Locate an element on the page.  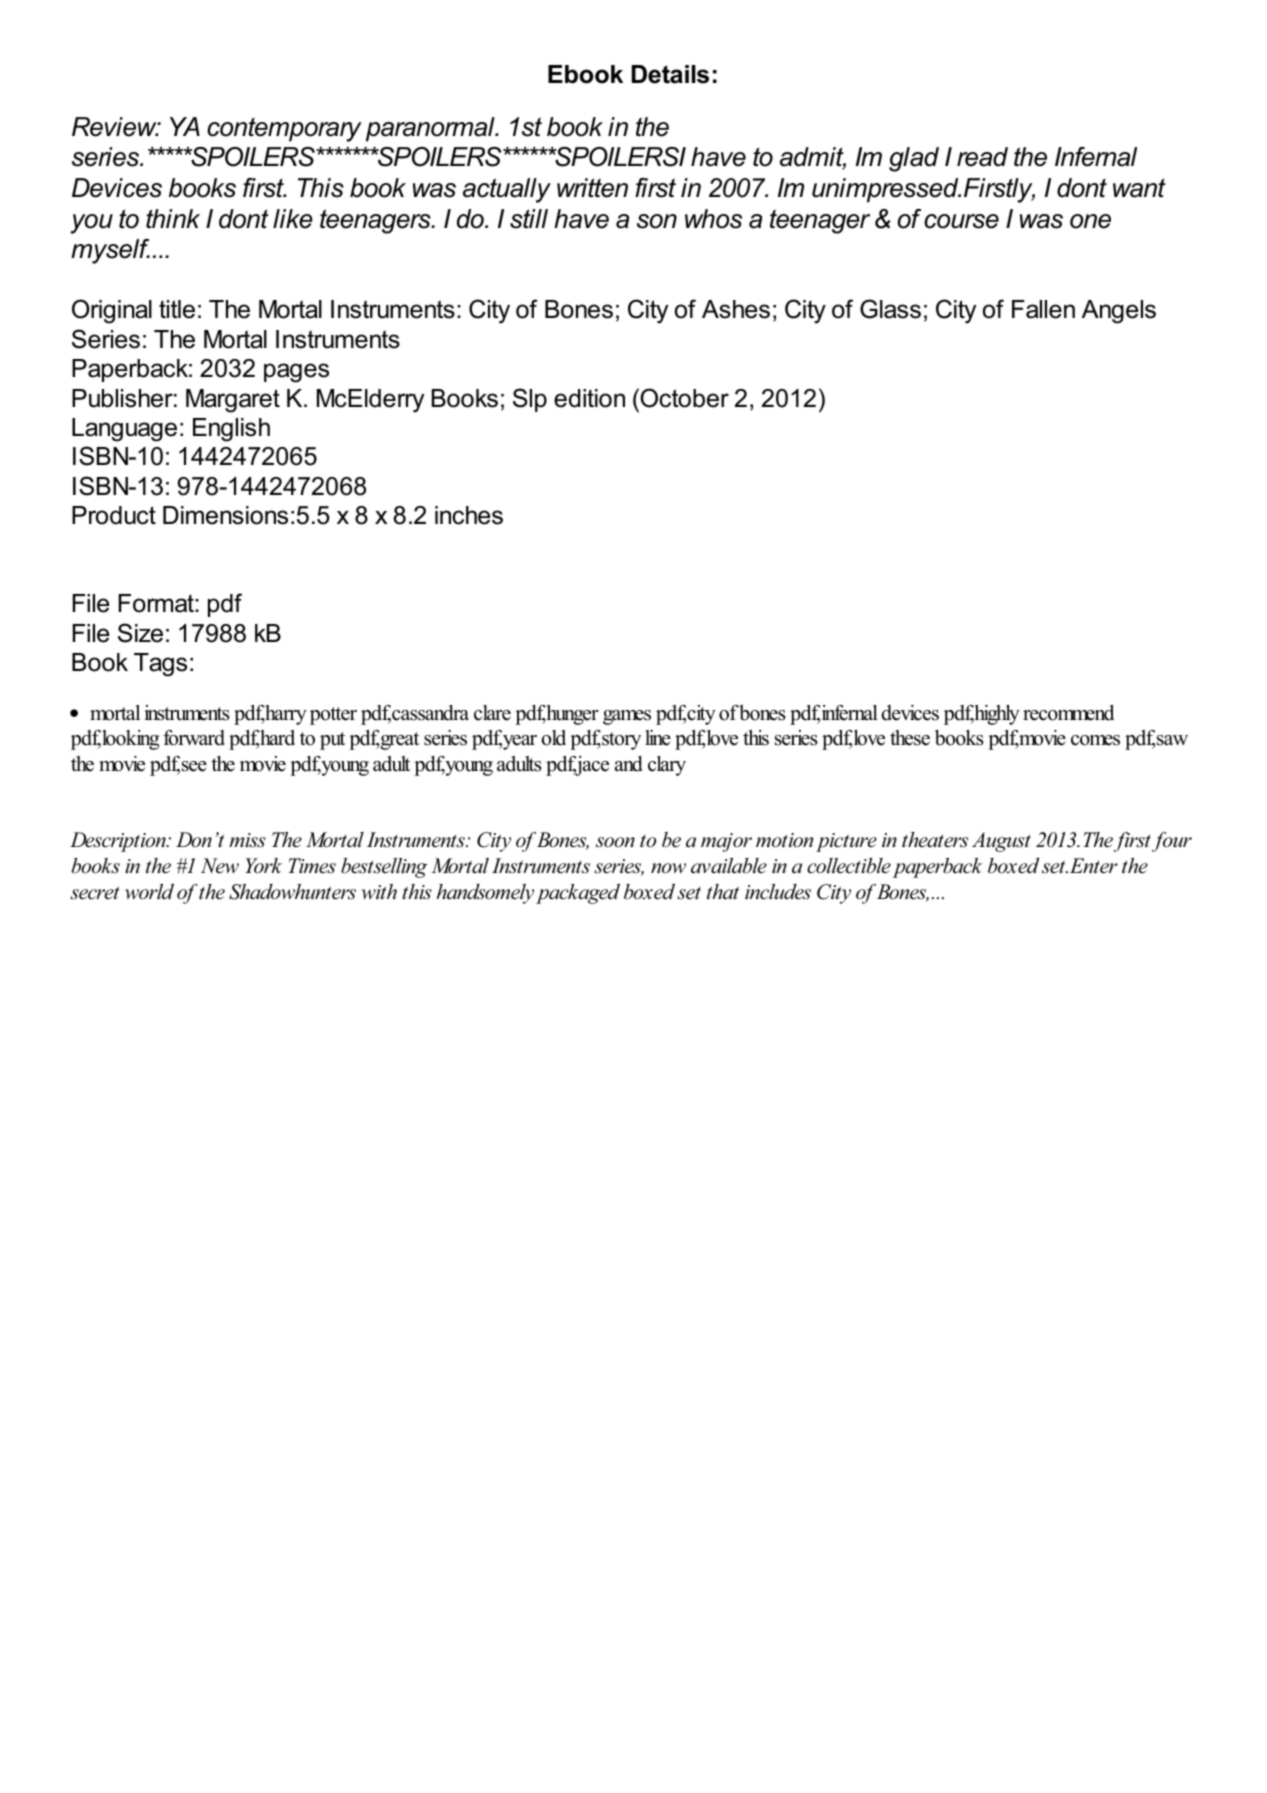
games is located at coordinates (627, 717).
